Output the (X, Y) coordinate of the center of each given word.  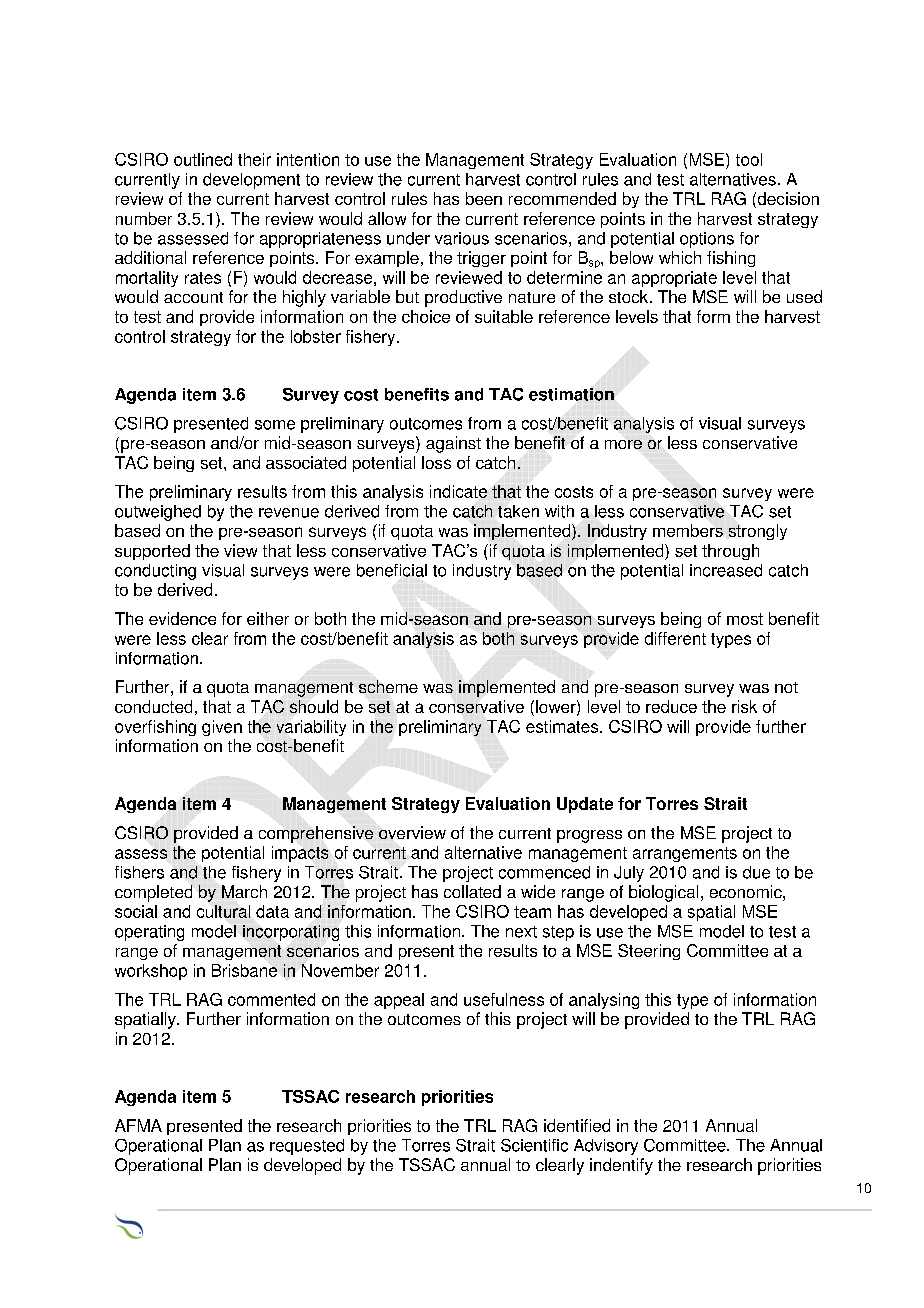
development (251, 181)
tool (749, 159)
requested (307, 1147)
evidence (182, 618)
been (484, 198)
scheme (388, 686)
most (745, 619)
